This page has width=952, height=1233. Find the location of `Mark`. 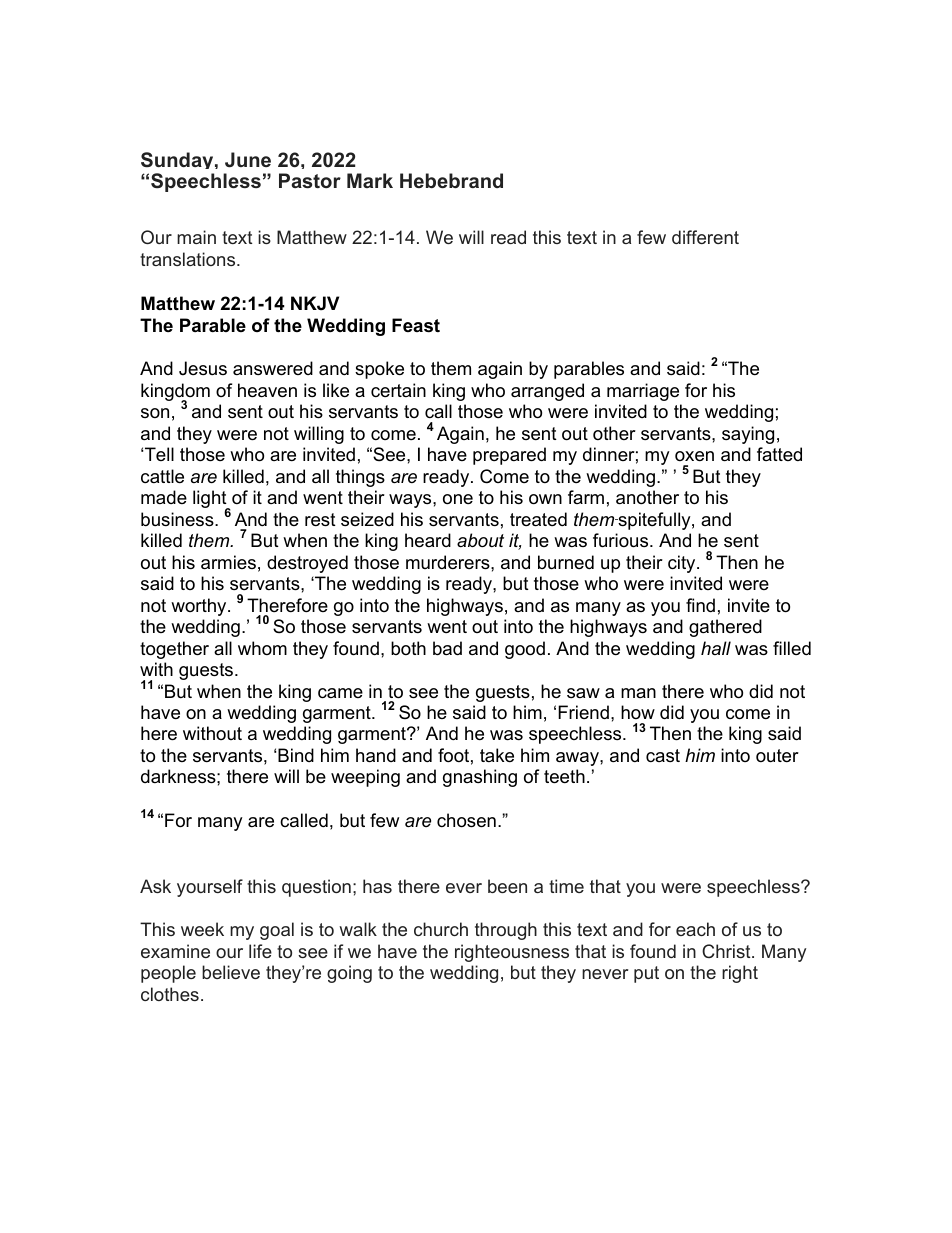

Mark is located at coordinates (370, 180).
